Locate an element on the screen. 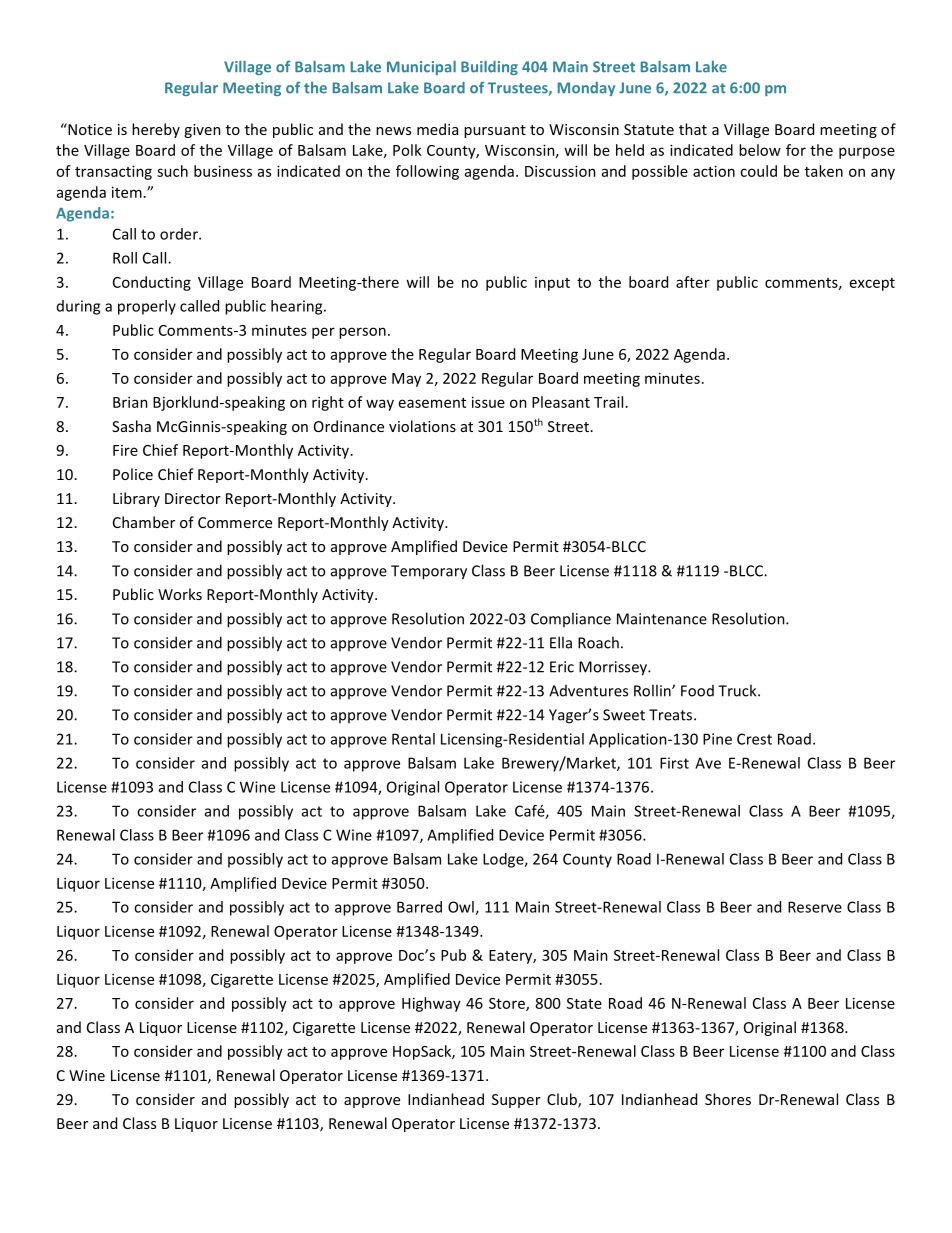 This screenshot has width=952, height=1233. Trail is located at coordinates (608, 402).
